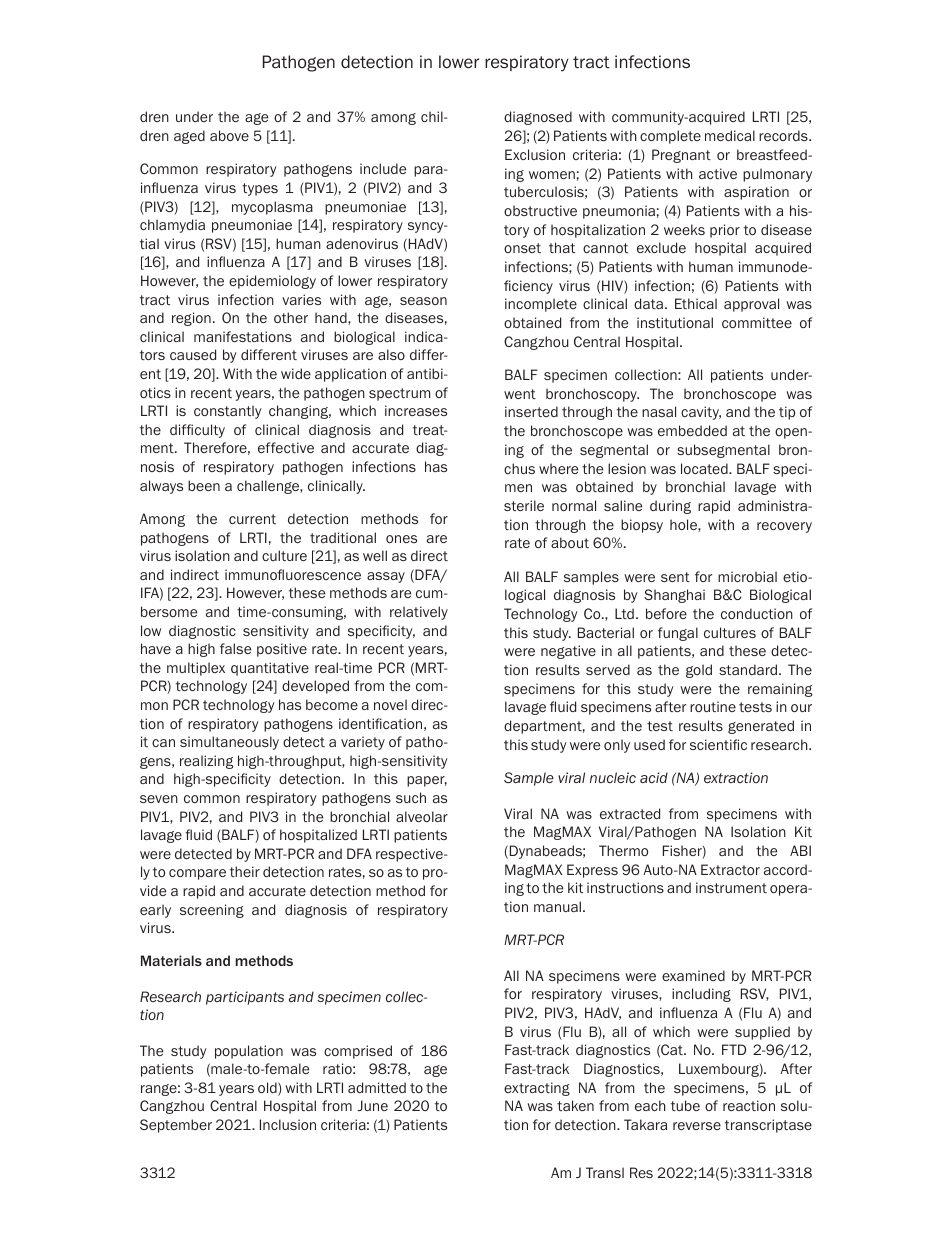  I want to click on Inclusion, so click(288, 1124).
